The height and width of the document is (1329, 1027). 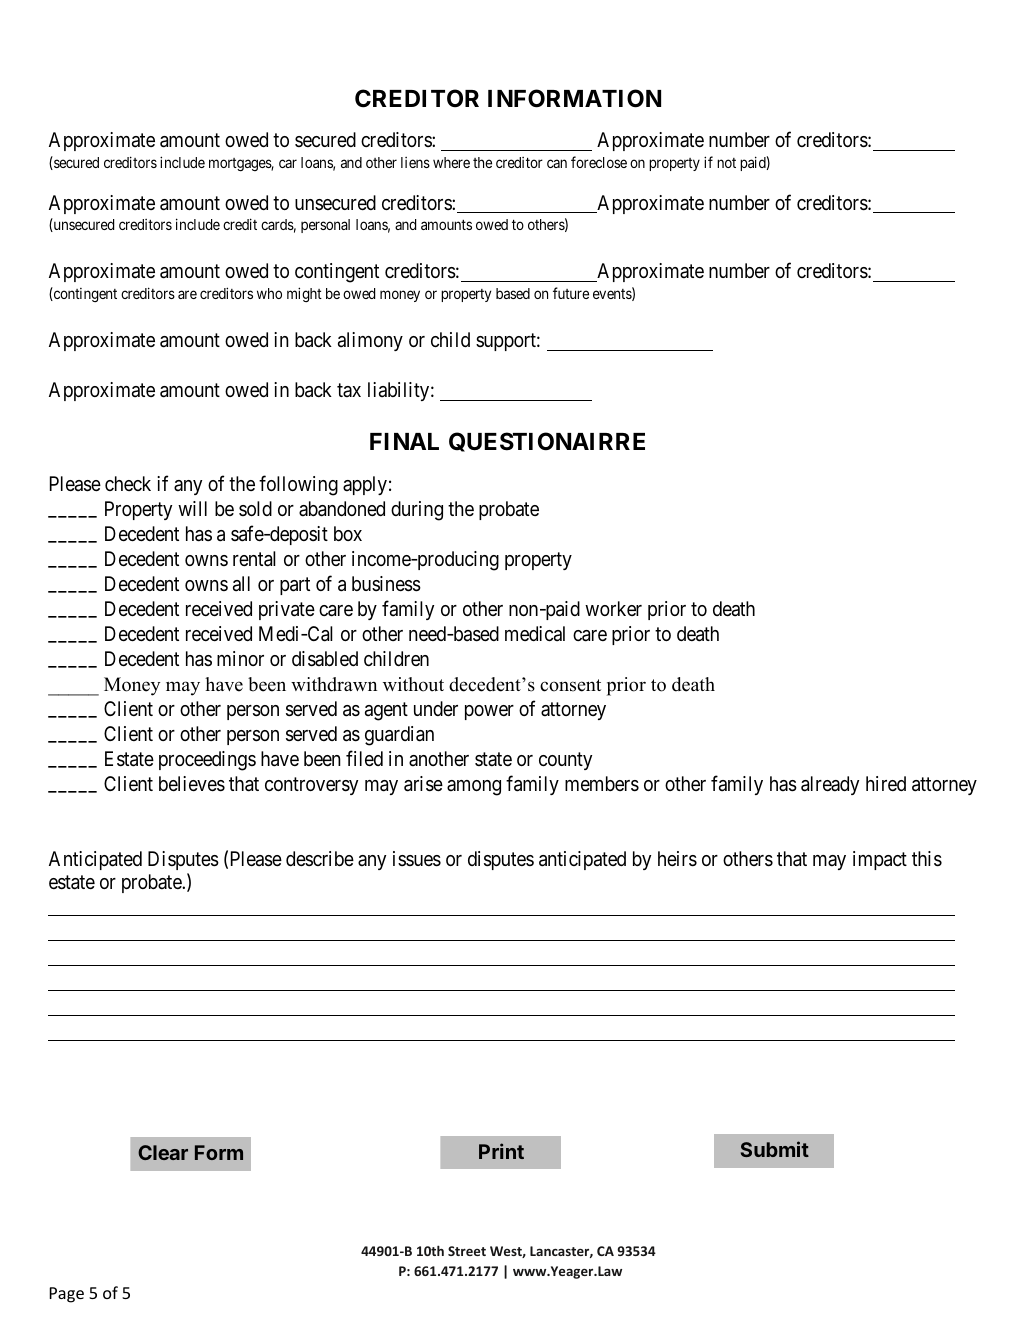 I want to click on all, so click(x=241, y=584).
